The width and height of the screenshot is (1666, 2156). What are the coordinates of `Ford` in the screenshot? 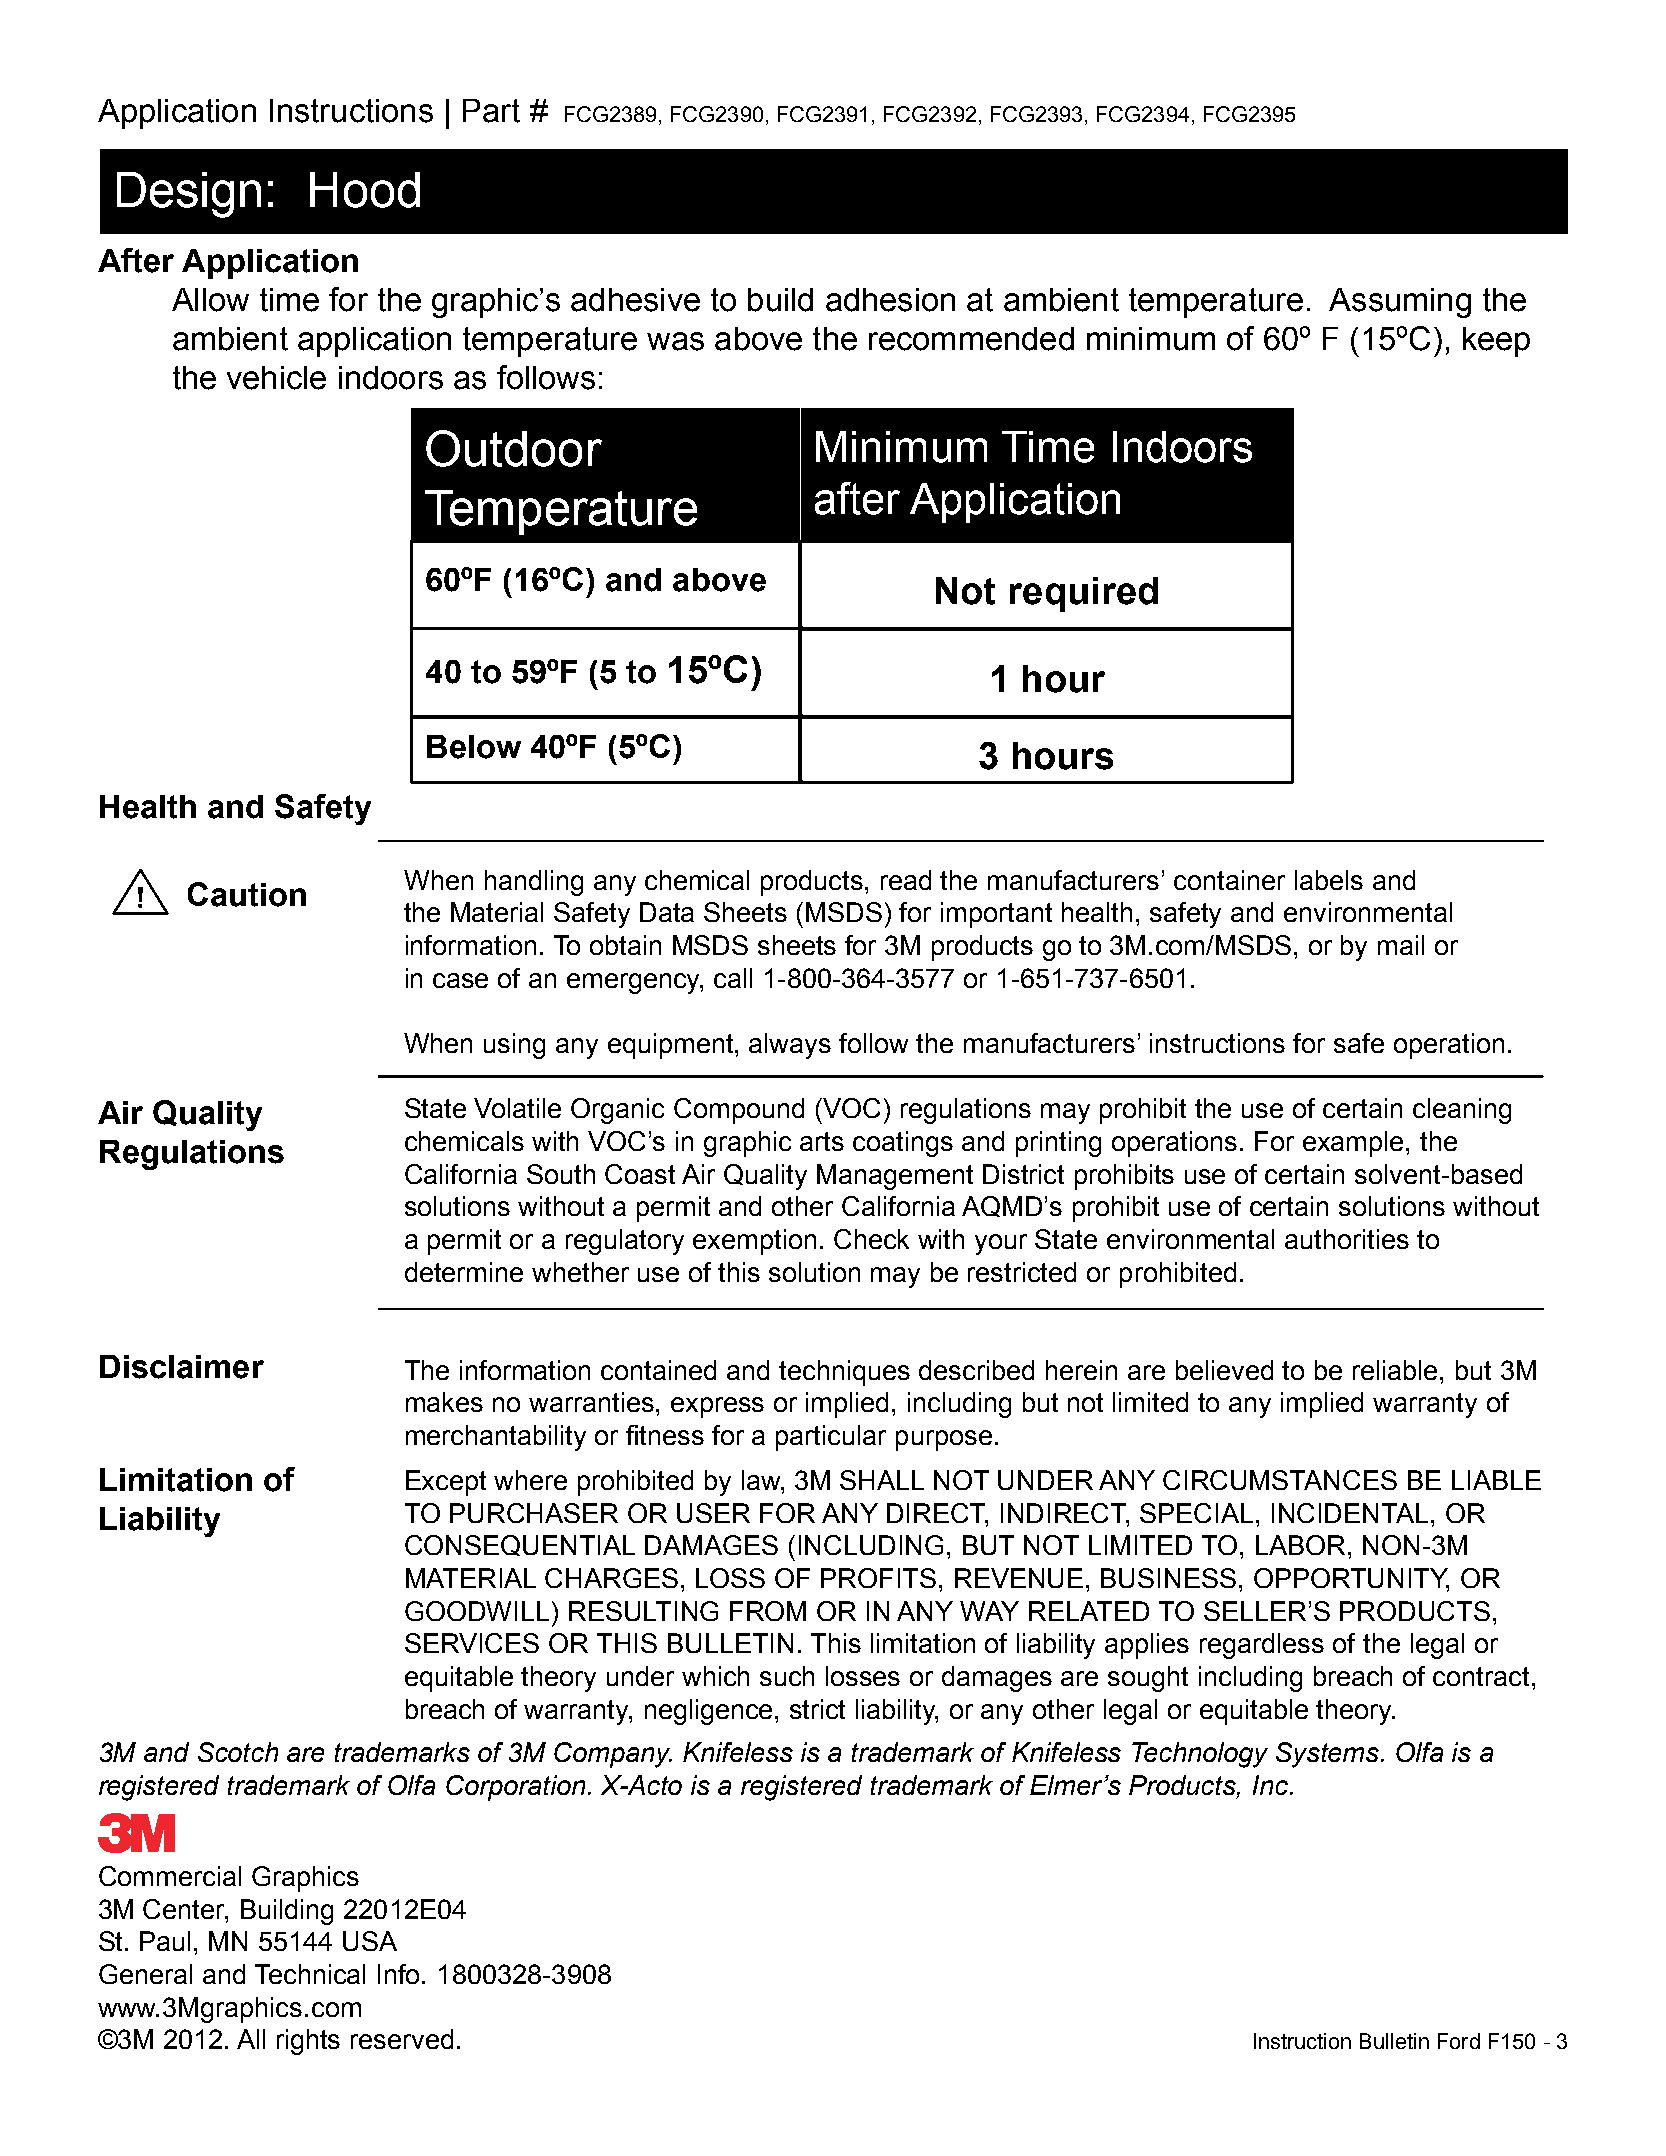 It's located at (1459, 2041).
